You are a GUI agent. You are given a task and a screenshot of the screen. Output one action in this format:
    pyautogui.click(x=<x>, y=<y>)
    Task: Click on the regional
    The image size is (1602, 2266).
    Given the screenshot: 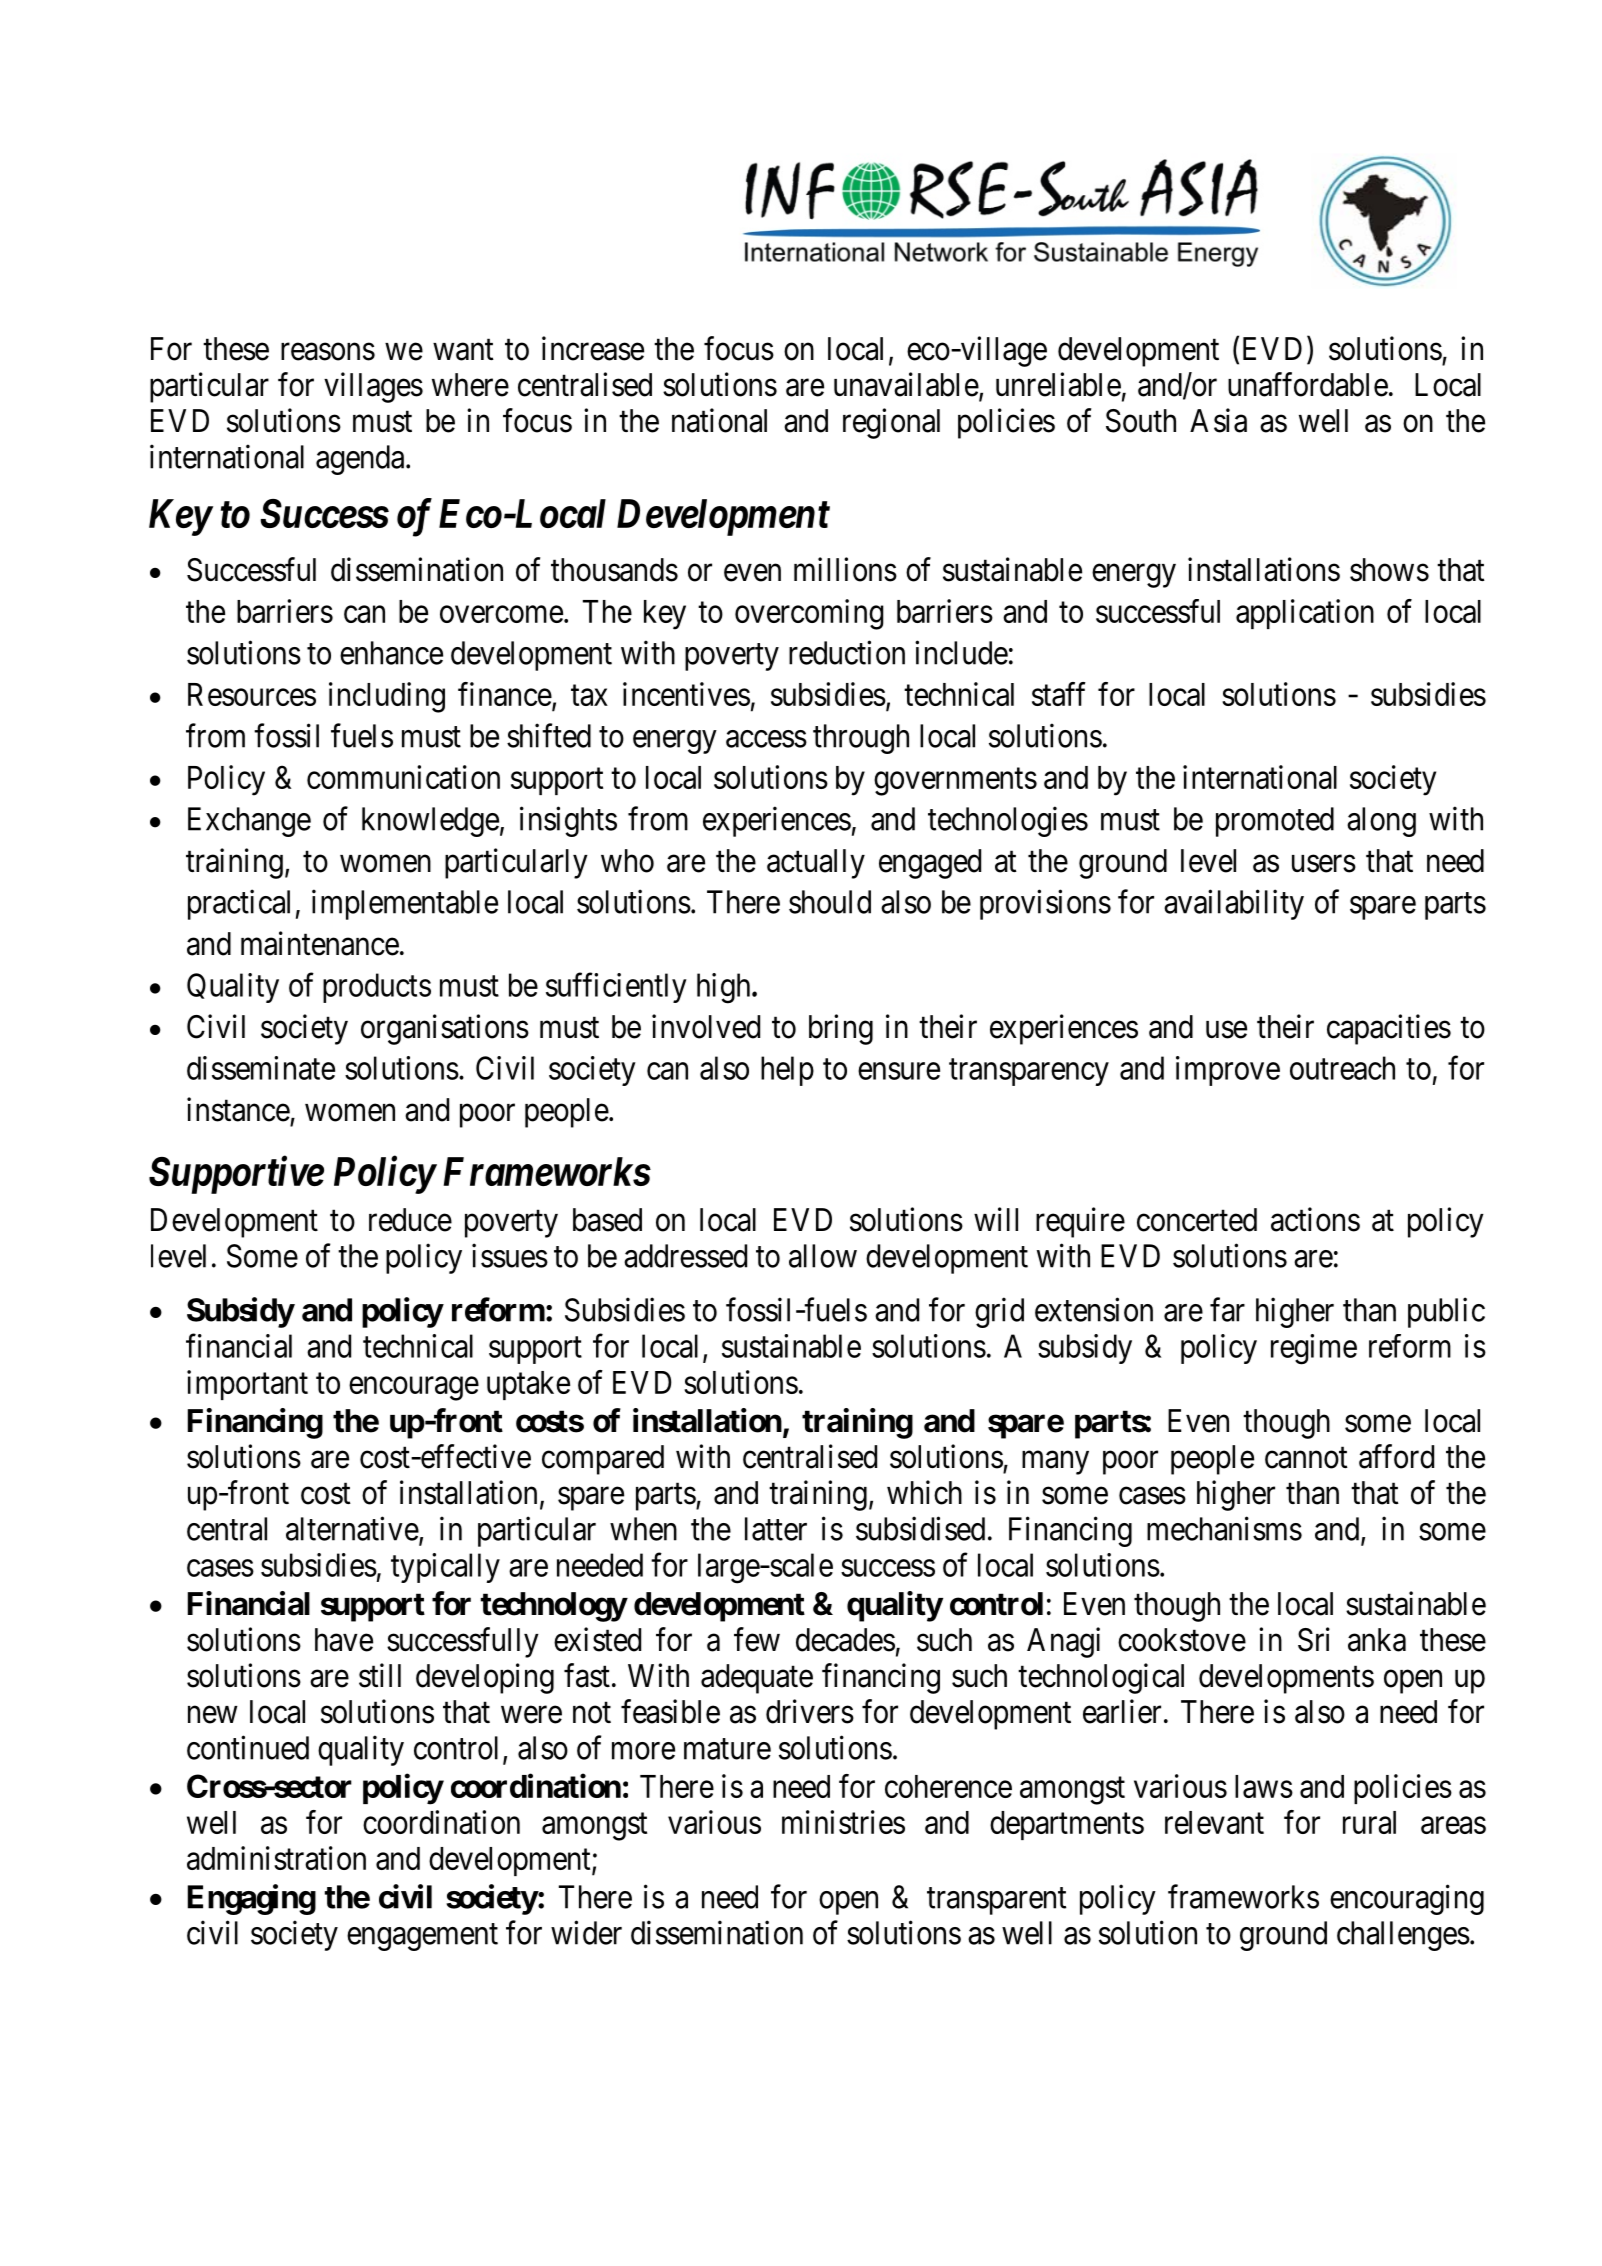 What is the action you would take?
    pyautogui.click(x=891, y=423)
